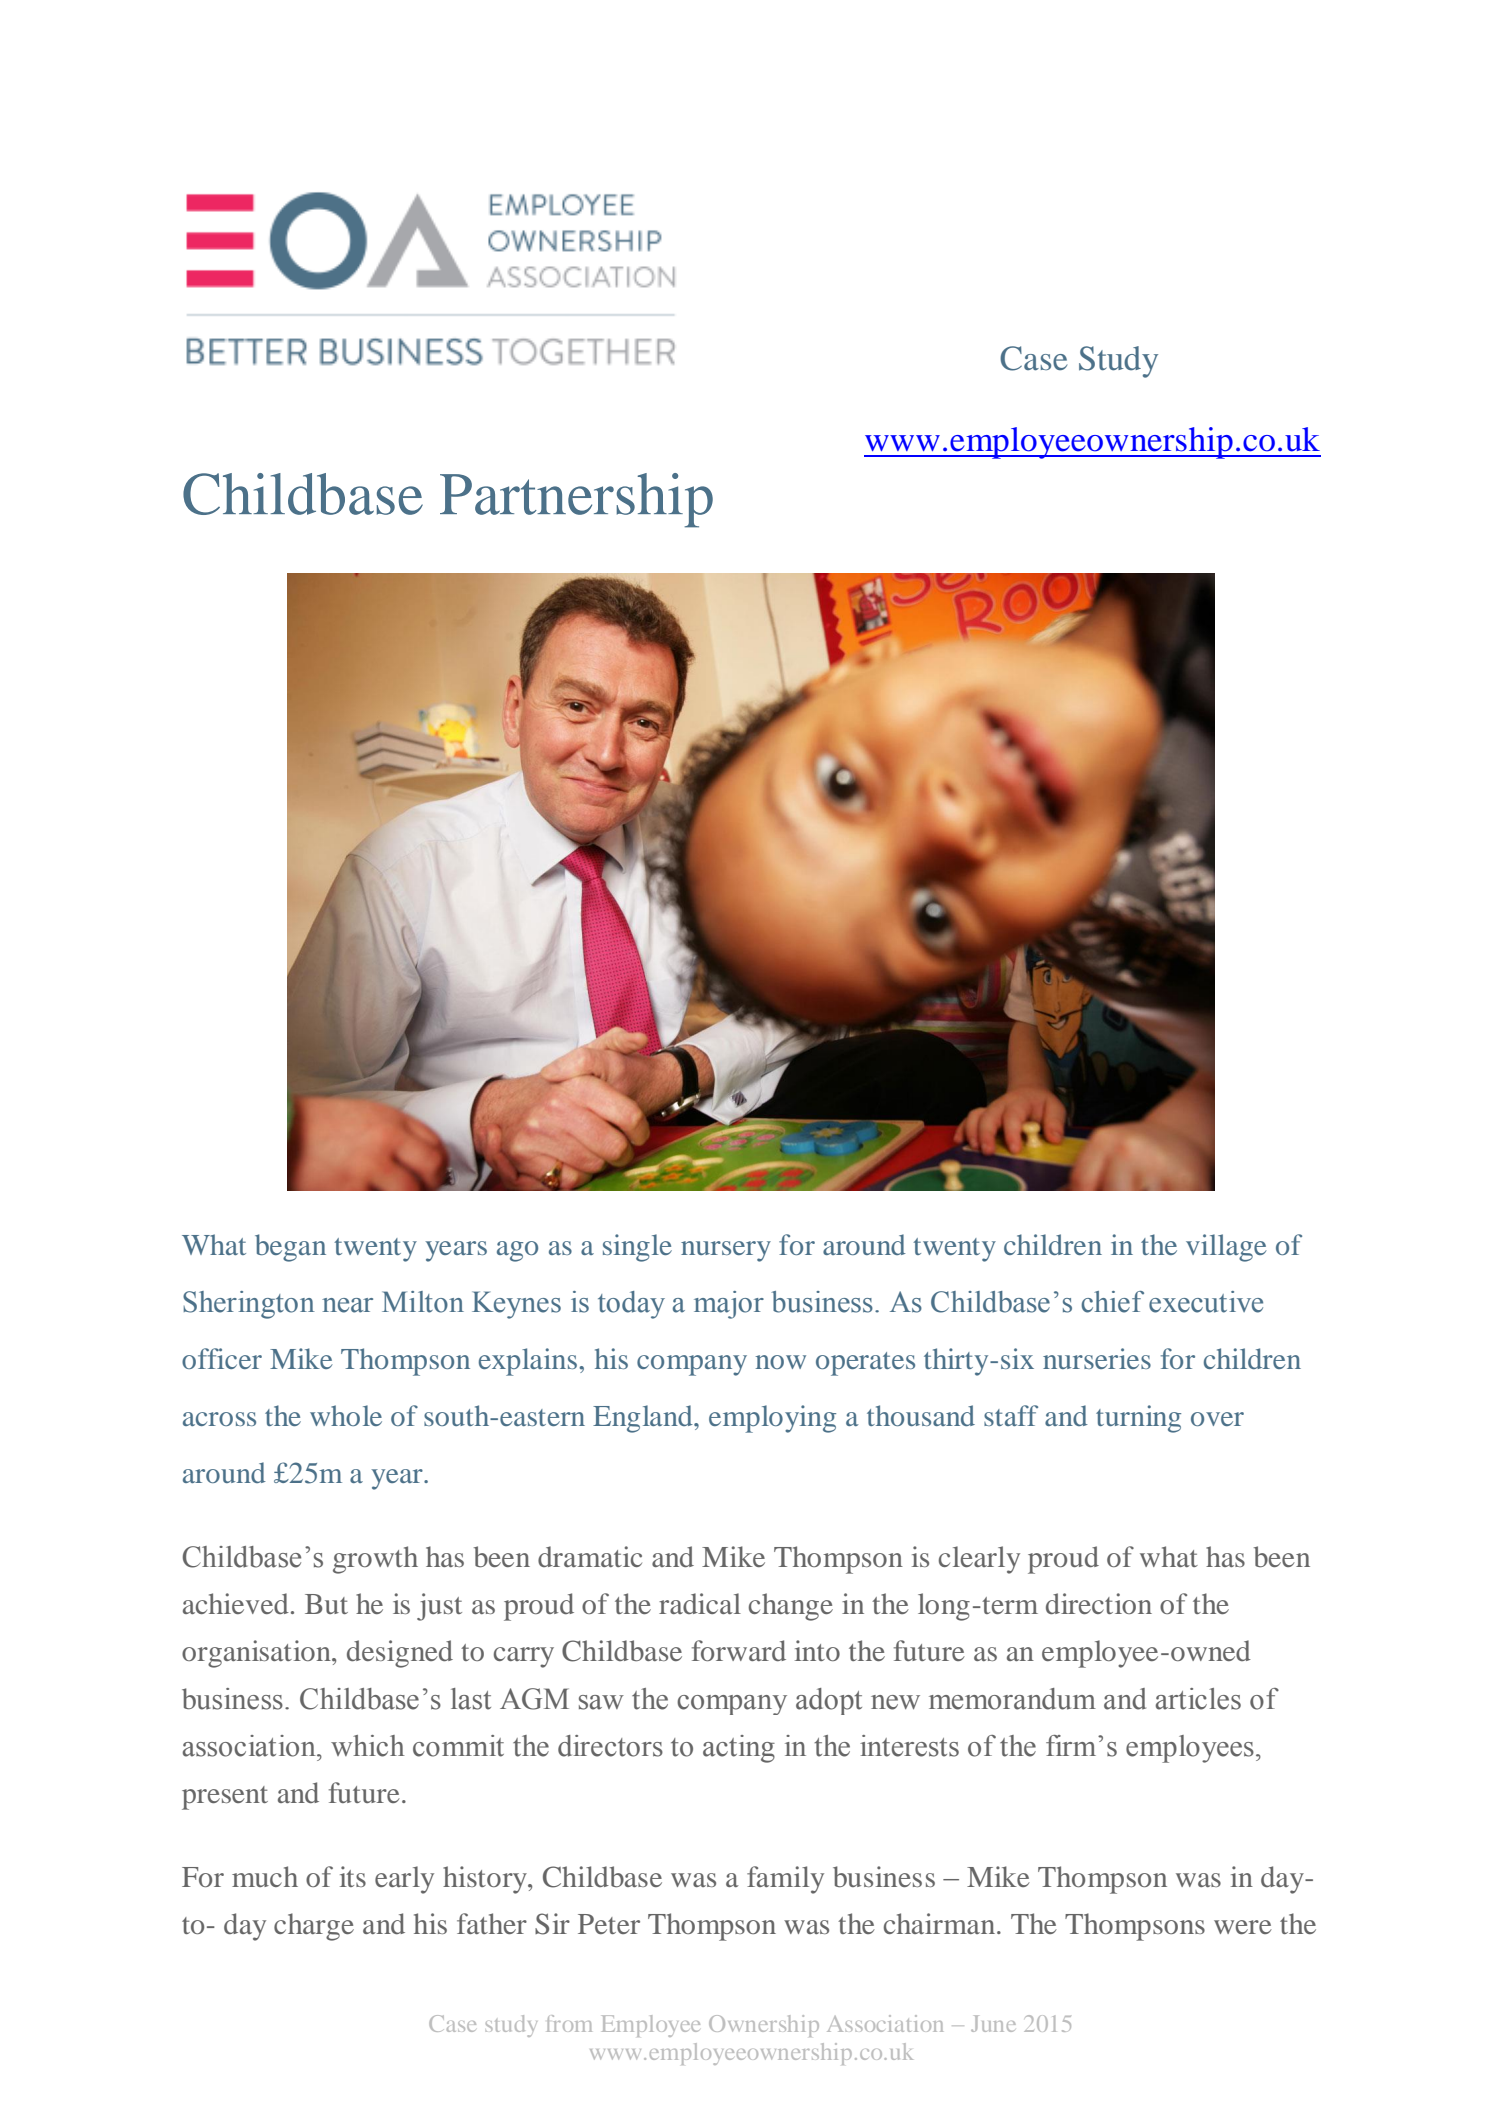 This document has width=1502, height=2124. What do you see at coordinates (1226, 1248) in the document?
I see `village` at bounding box center [1226, 1248].
